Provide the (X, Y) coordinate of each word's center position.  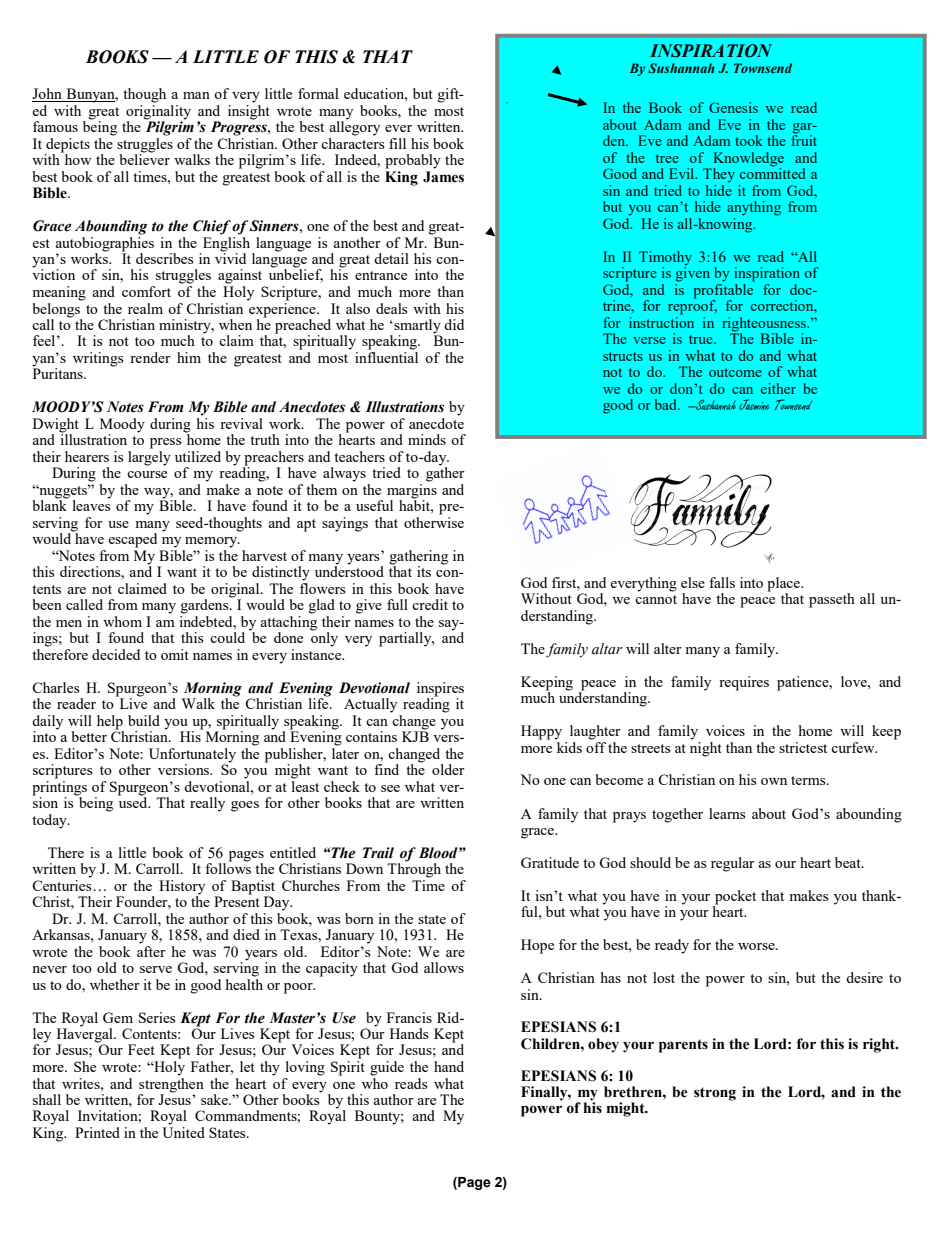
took (749, 140)
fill (397, 143)
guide (387, 1068)
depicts (67, 146)
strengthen (171, 1084)
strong (715, 1094)
